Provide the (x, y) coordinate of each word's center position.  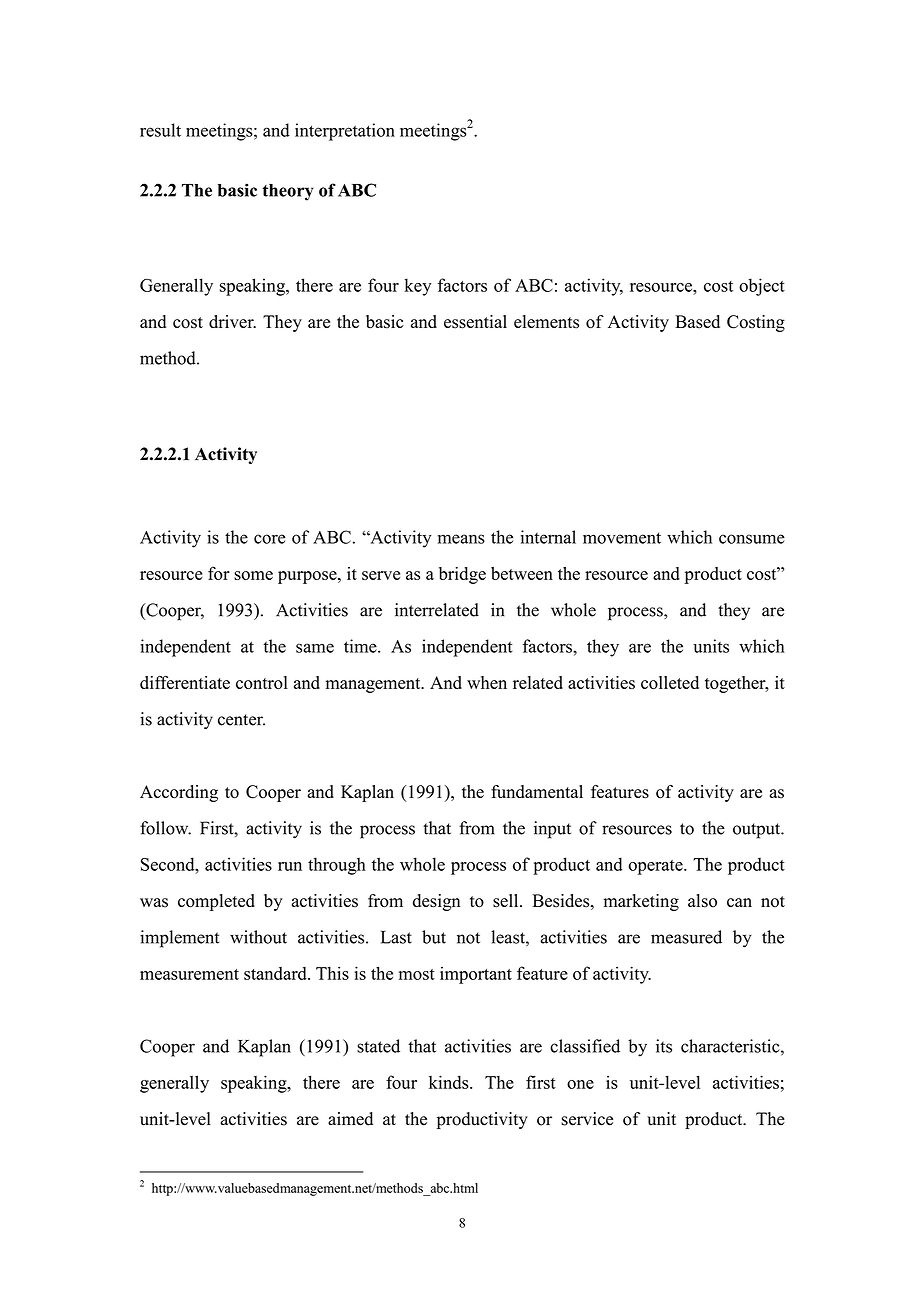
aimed (350, 1119)
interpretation (345, 132)
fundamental (537, 791)
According (179, 793)
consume (752, 539)
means (461, 539)
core (270, 539)
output (758, 831)
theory (287, 192)
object (762, 287)
